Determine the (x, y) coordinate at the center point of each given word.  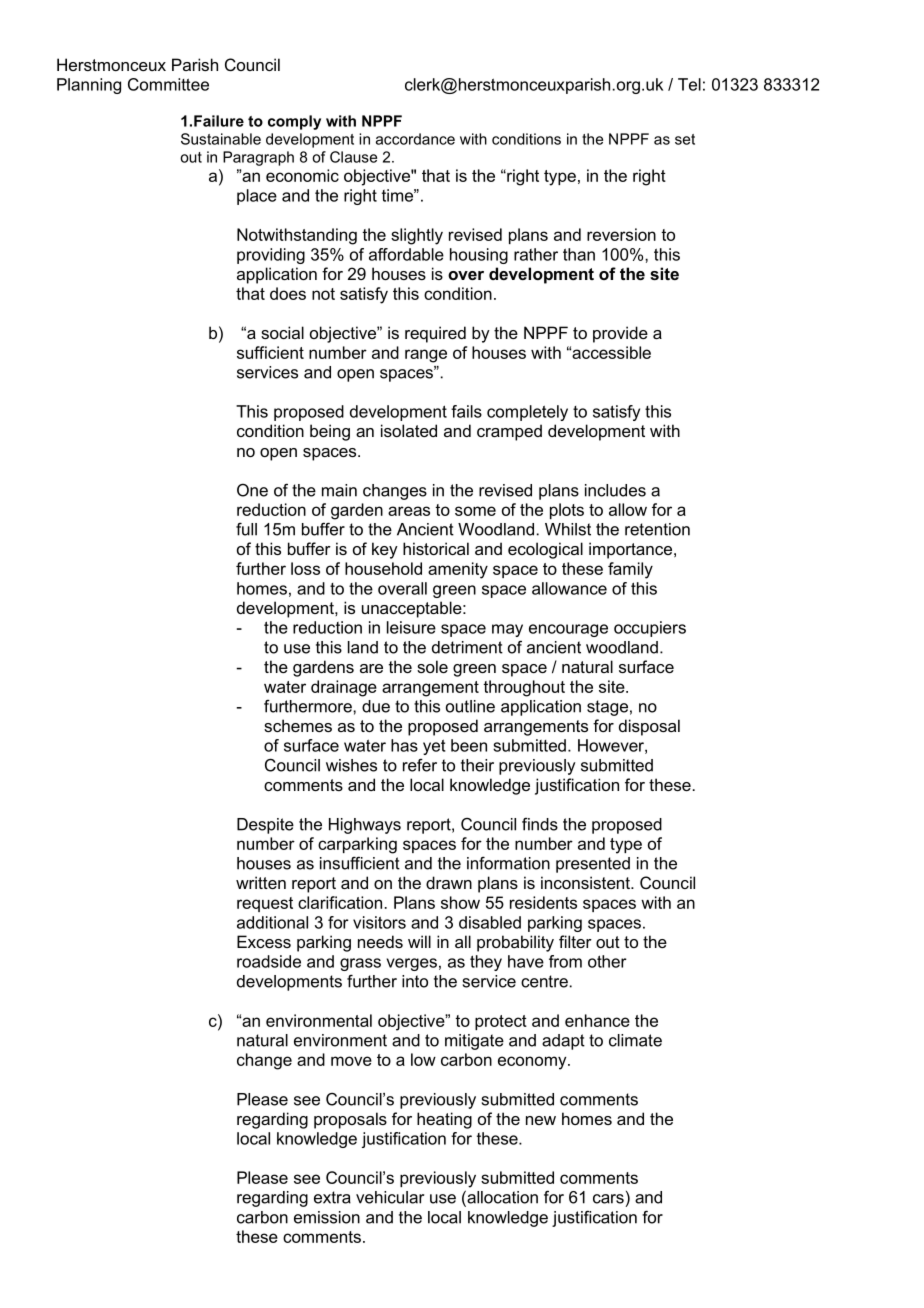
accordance (415, 139)
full (246, 529)
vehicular (390, 1197)
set (685, 139)
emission (327, 1217)
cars (608, 1199)
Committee (168, 84)
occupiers (650, 629)
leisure (411, 627)
